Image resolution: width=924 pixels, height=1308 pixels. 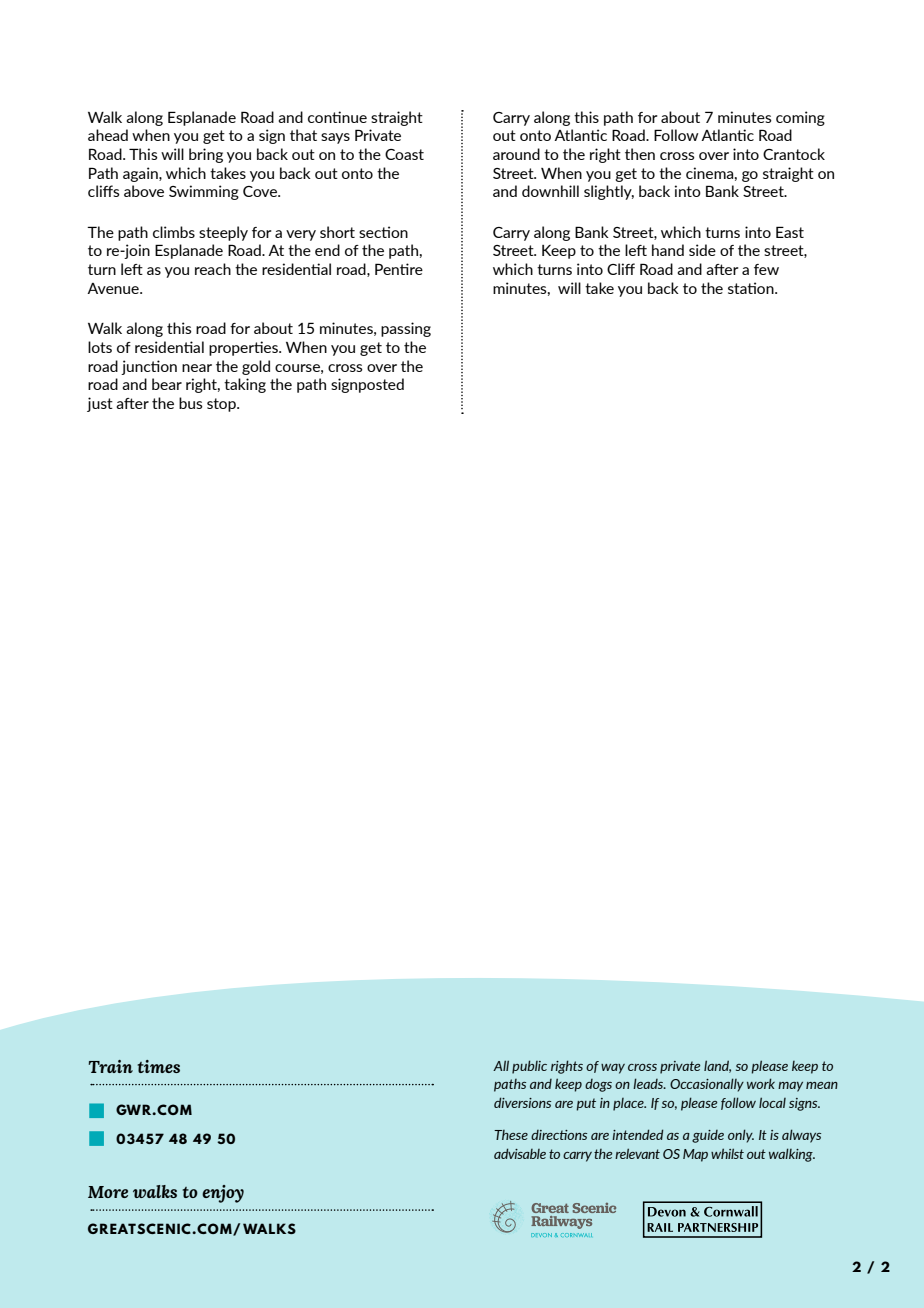 I want to click on coming, so click(x=800, y=118).
